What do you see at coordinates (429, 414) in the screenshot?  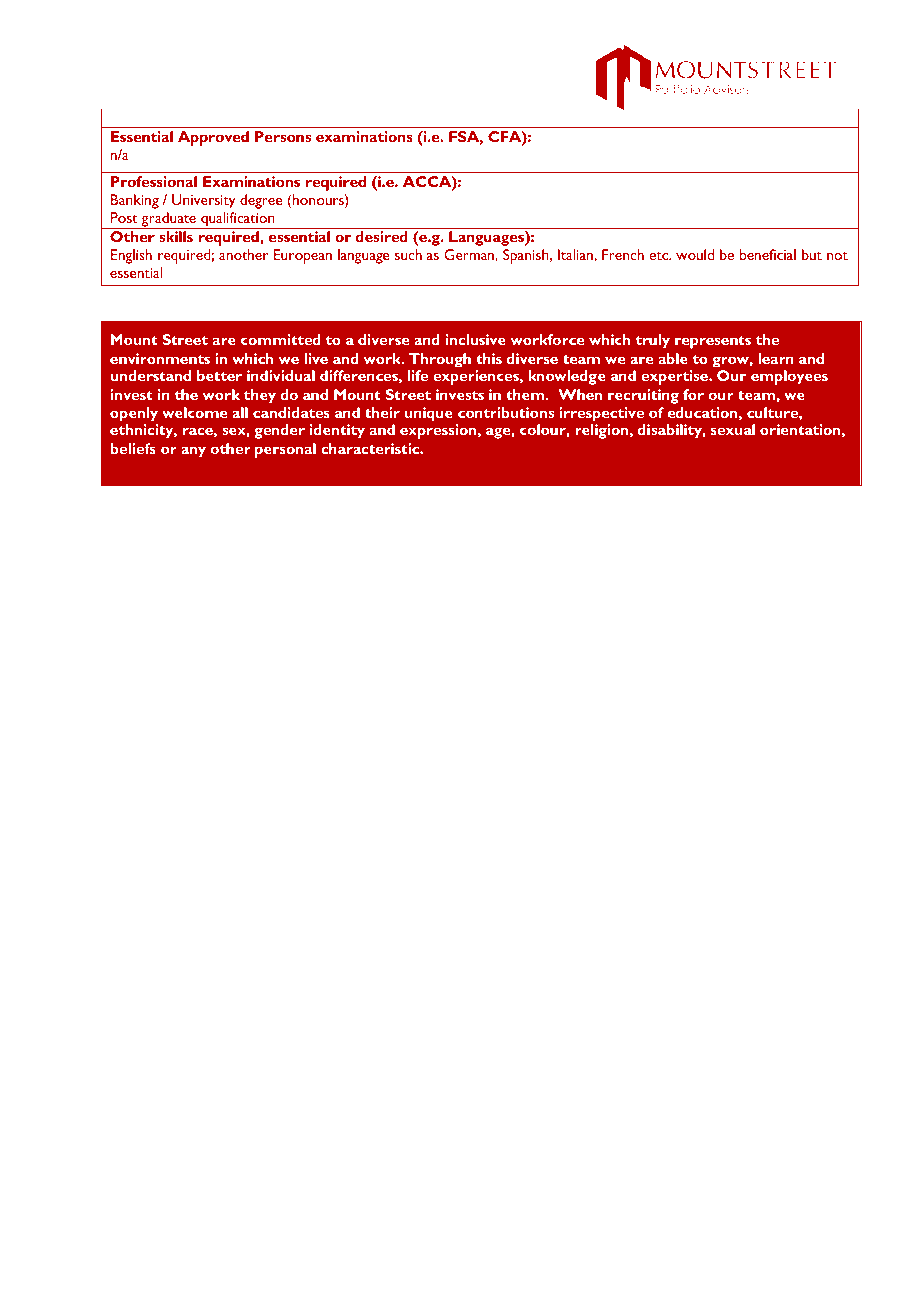 I see `unique` at bounding box center [429, 414].
